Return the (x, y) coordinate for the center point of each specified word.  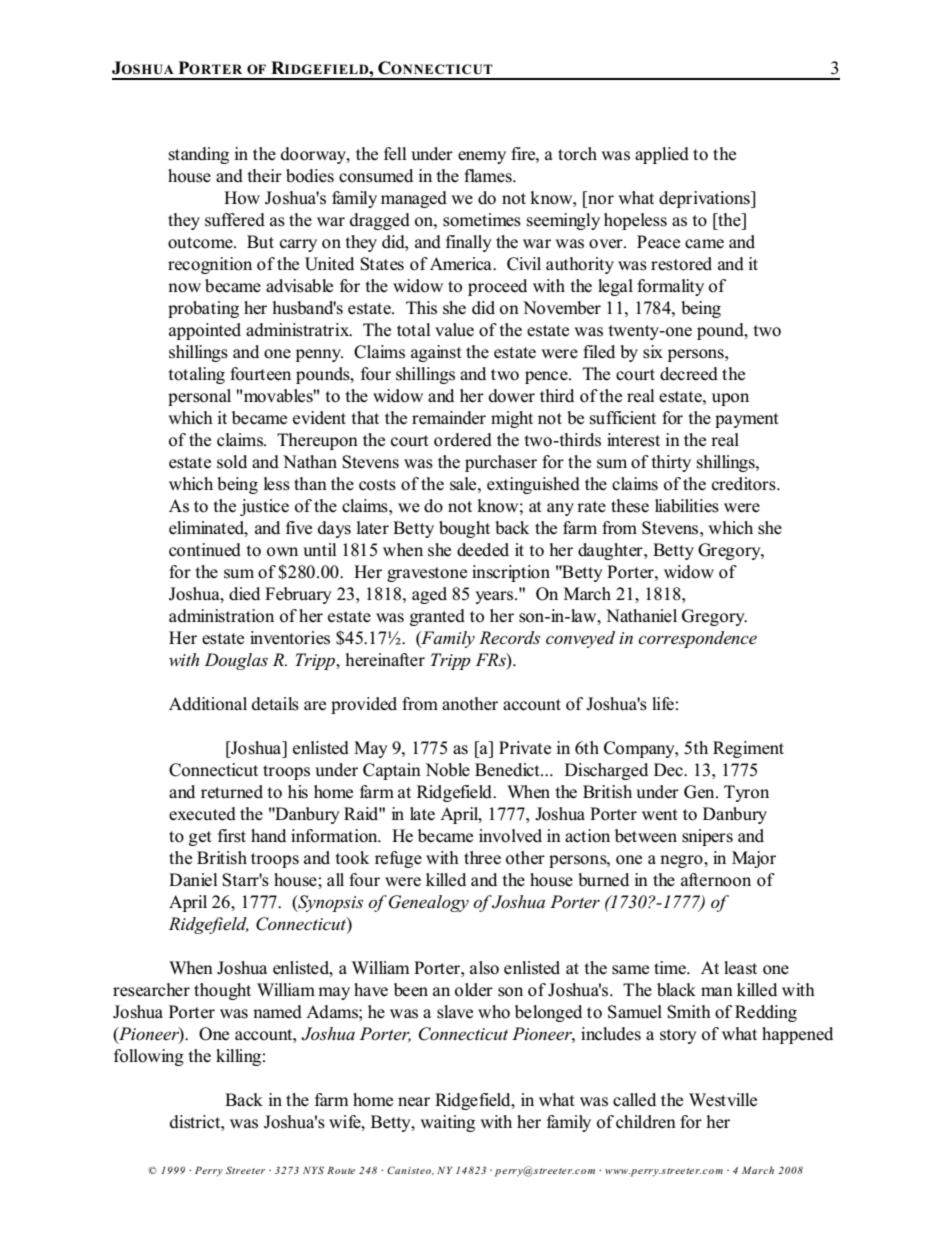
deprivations (705, 199)
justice (264, 507)
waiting (447, 1123)
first (232, 836)
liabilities (687, 506)
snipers (707, 837)
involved (510, 836)
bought (464, 529)
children (646, 1122)
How (242, 198)
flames (489, 176)
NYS (313, 1170)
